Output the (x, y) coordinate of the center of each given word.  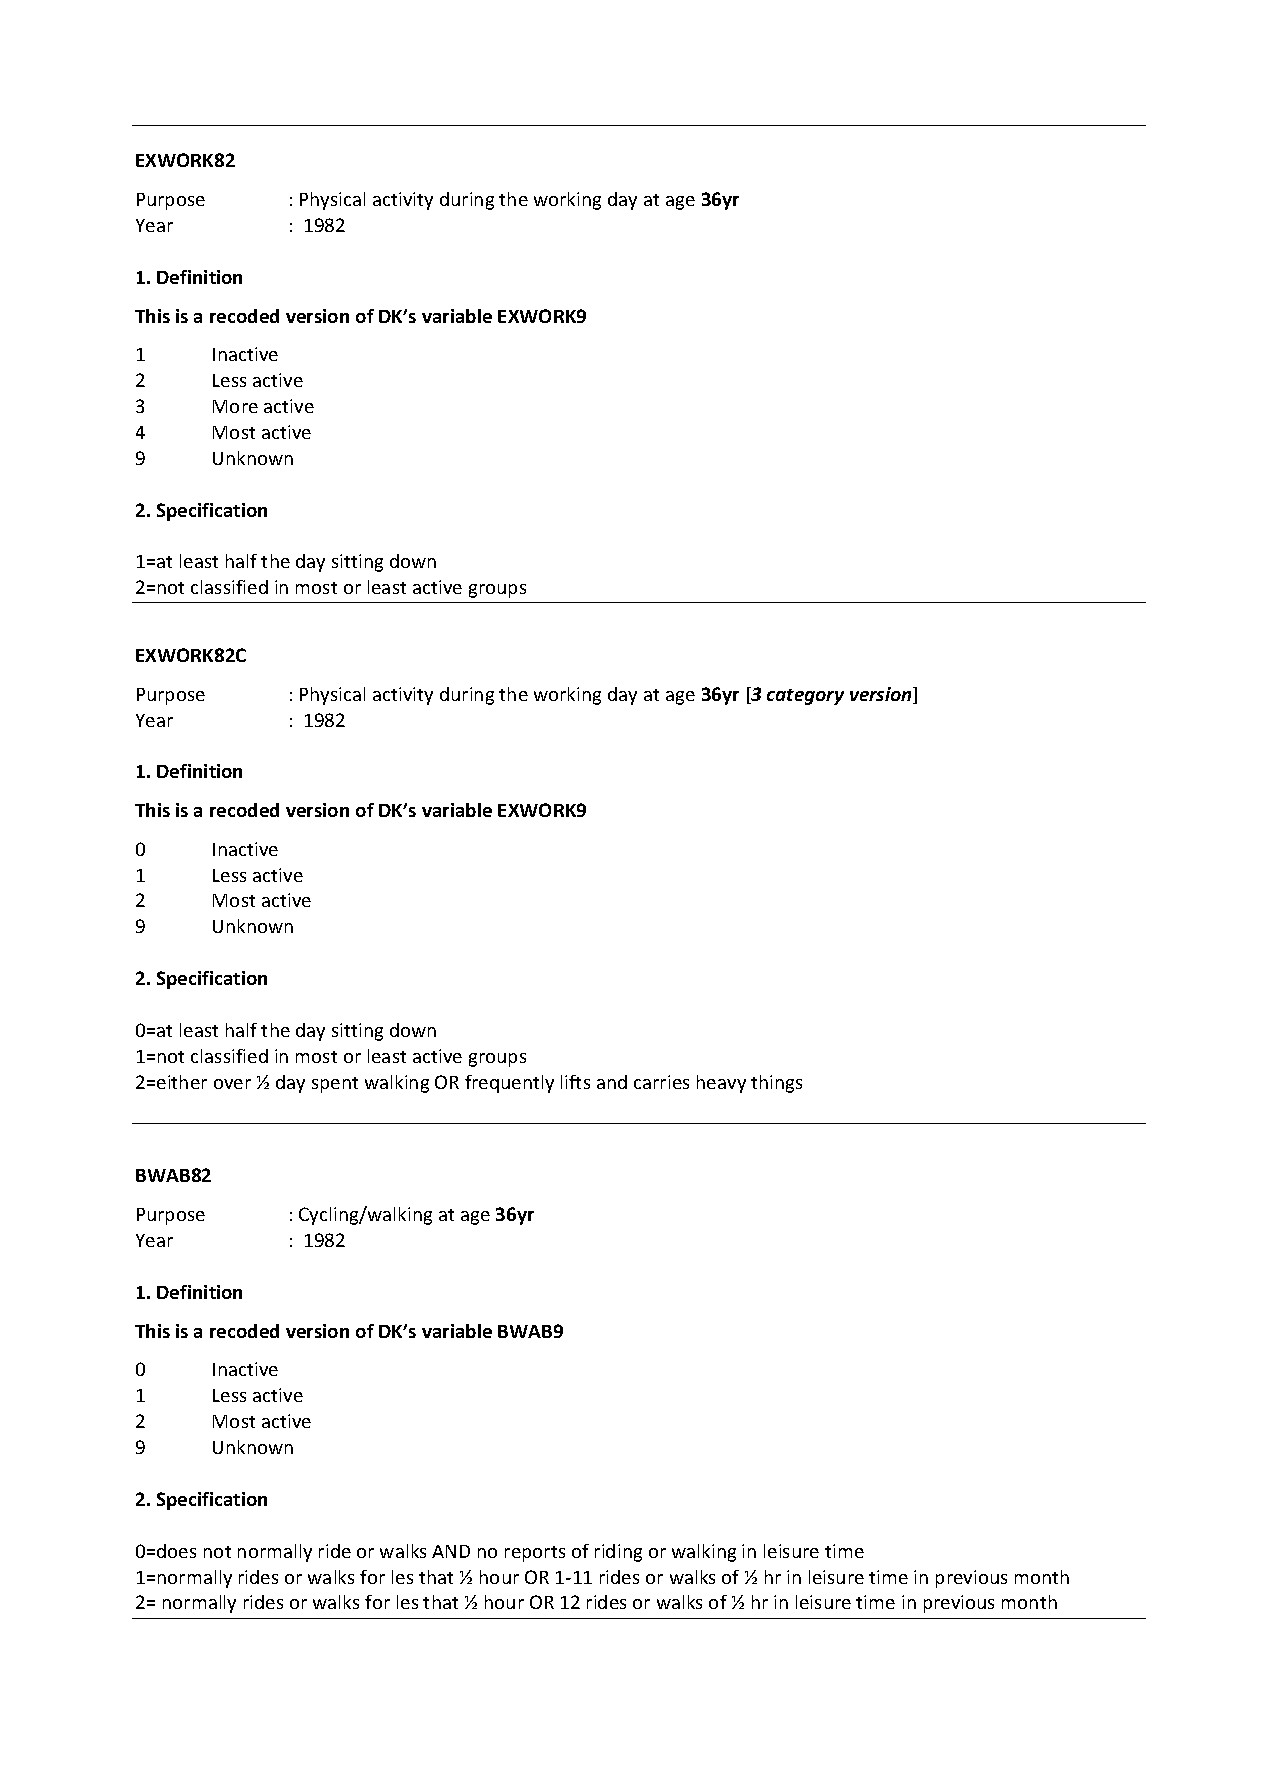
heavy (721, 1084)
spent (335, 1085)
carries (661, 1082)
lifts (575, 1082)
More (235, 406)
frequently (509, 1084)
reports (535, 1554)
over (232, 1084)
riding (618, 1553)
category (805, 697)
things (776, 1084)
